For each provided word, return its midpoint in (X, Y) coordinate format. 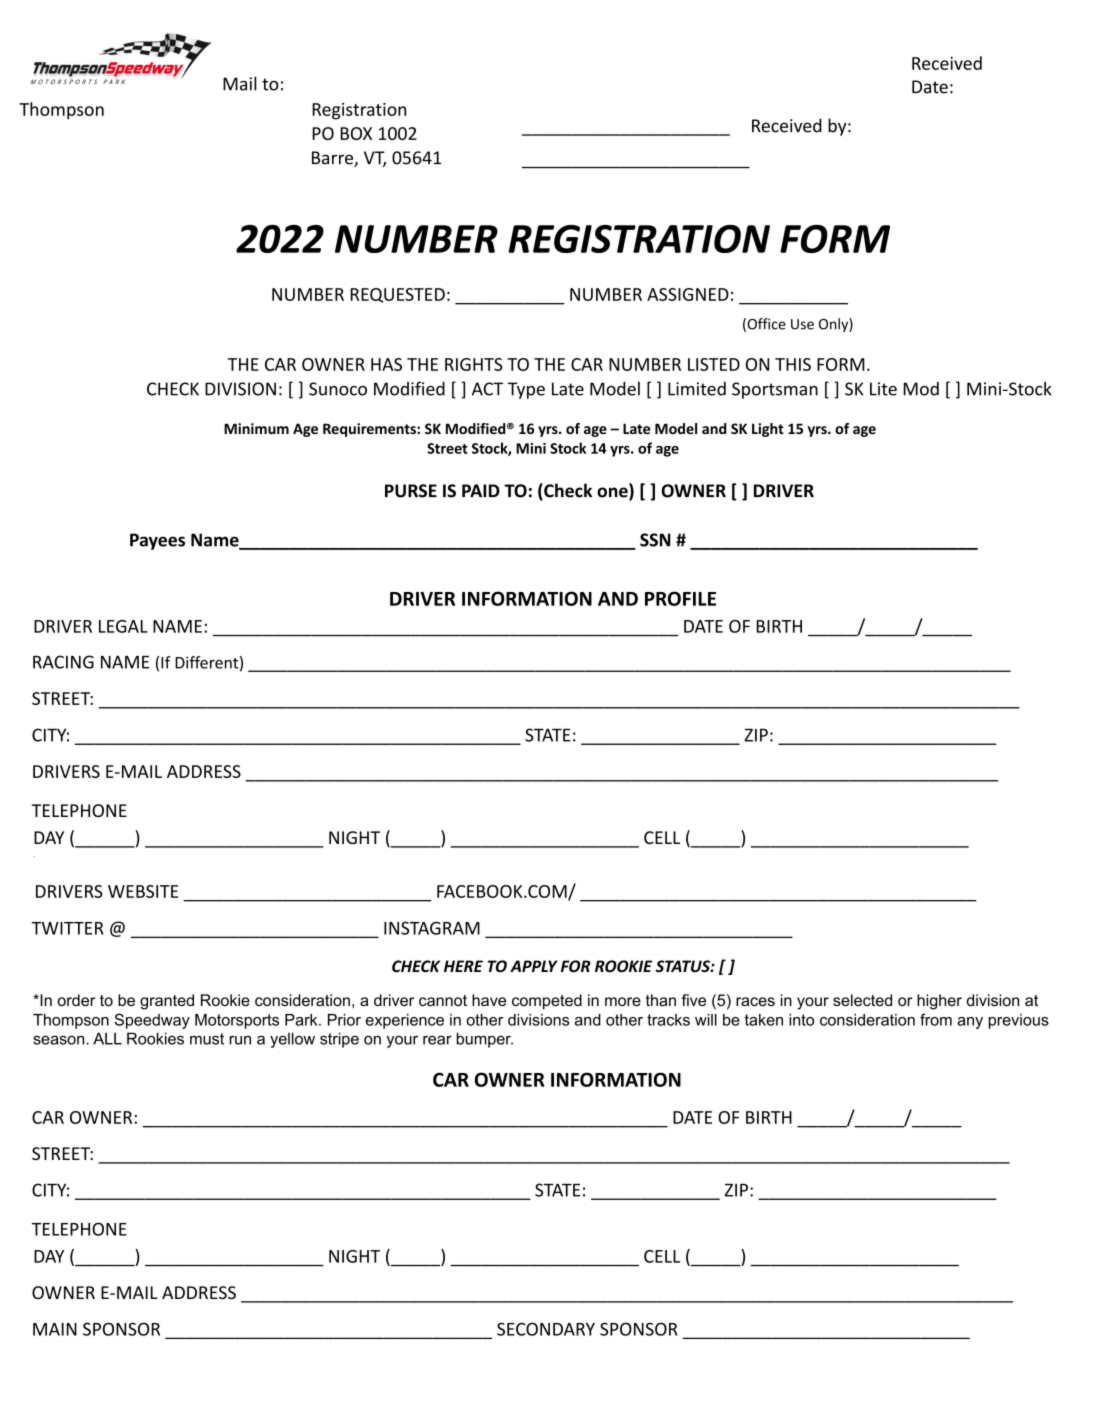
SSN (655, 540)
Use (802, 324)
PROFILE (680, 598)
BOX (356, 133)
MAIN (55, 1329)
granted (167, 1002)
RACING (63, 662)
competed (547, 1002)
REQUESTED (397, 295)
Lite (883, 389)
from (936, 1019)
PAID (481, 490)
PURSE (411, 491)
